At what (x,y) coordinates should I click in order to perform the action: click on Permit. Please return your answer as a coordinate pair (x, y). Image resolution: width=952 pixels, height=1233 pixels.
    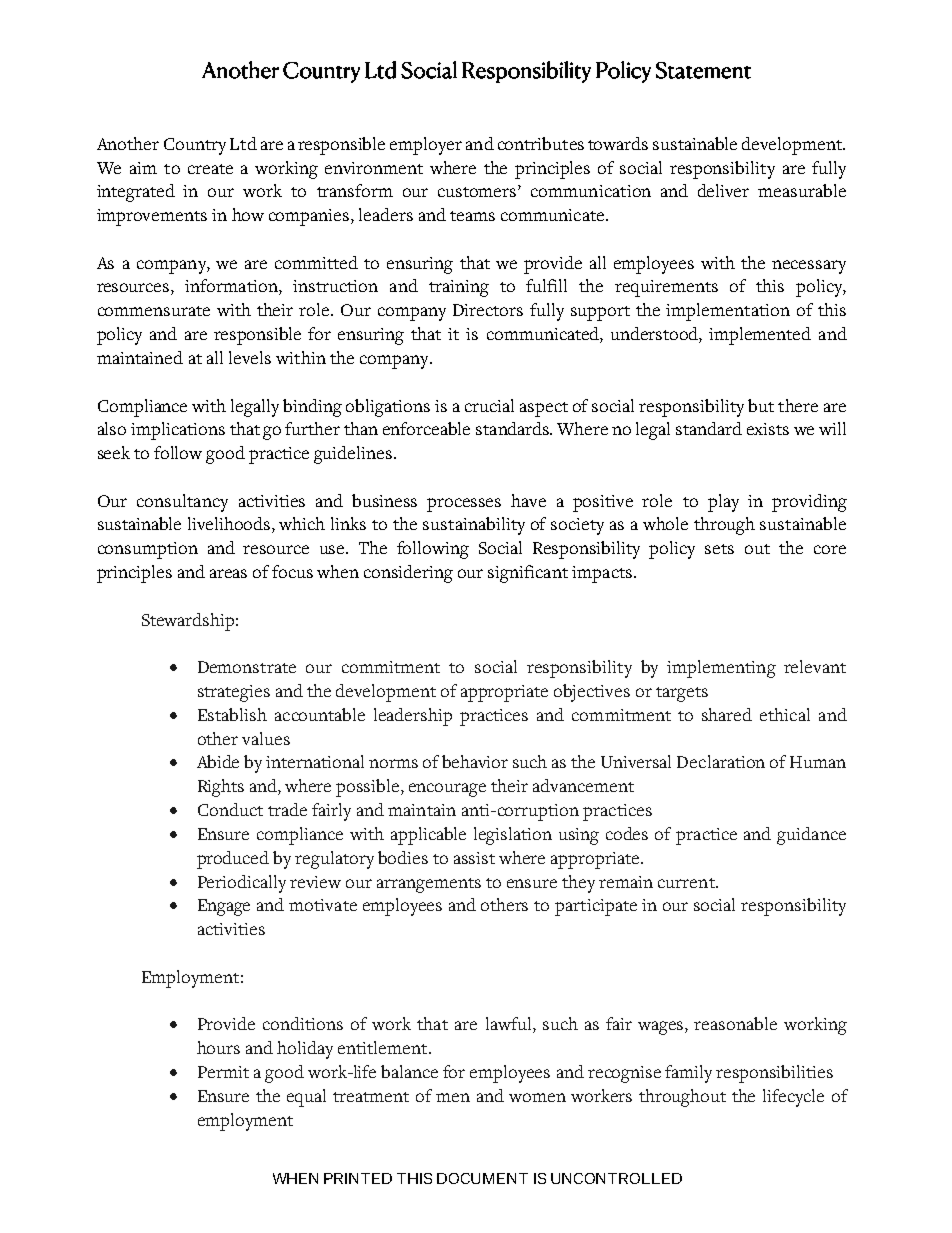
    Looking at the image, I should click on (223, 1072).
